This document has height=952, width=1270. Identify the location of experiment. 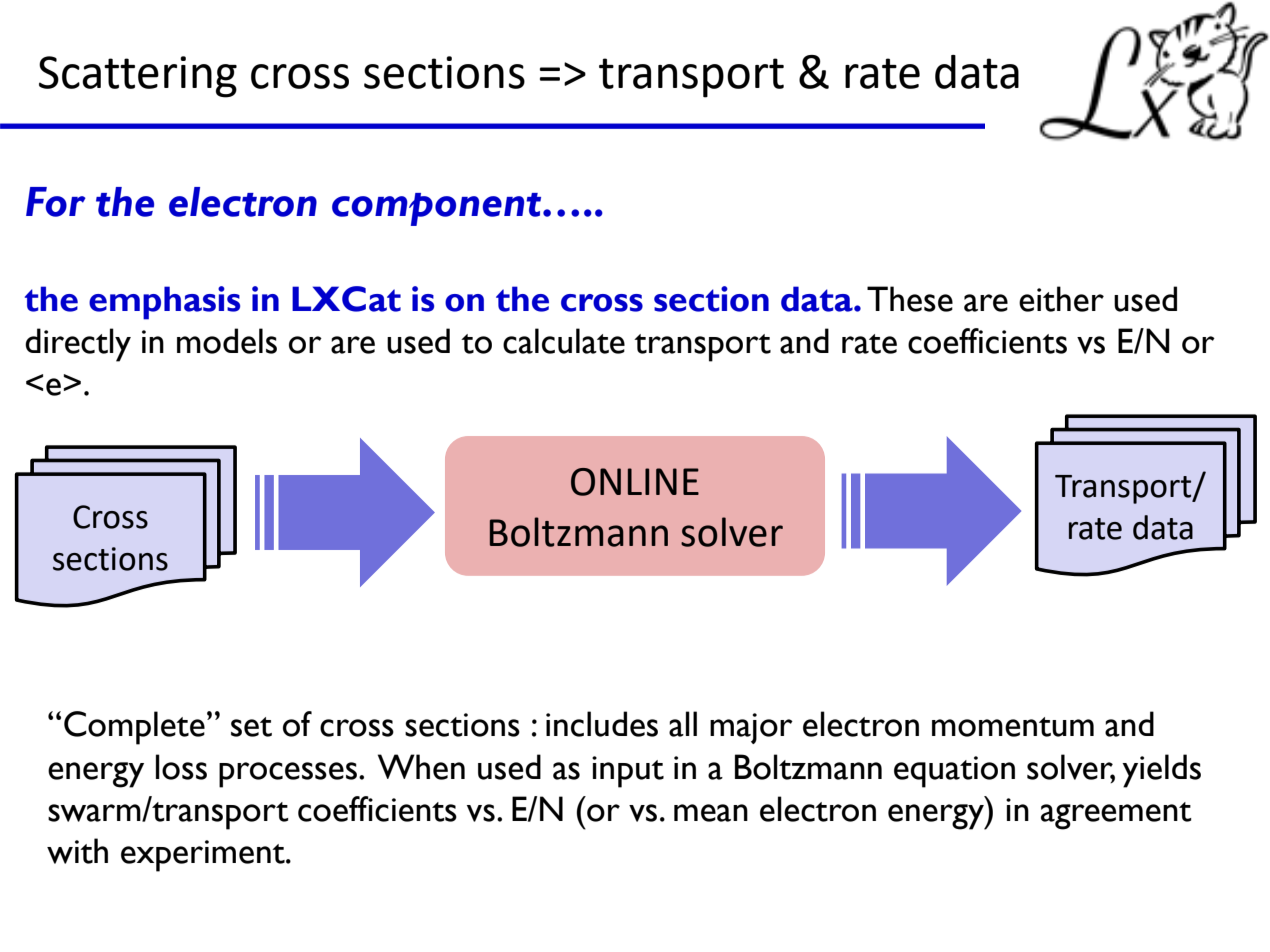
(204, 856).
